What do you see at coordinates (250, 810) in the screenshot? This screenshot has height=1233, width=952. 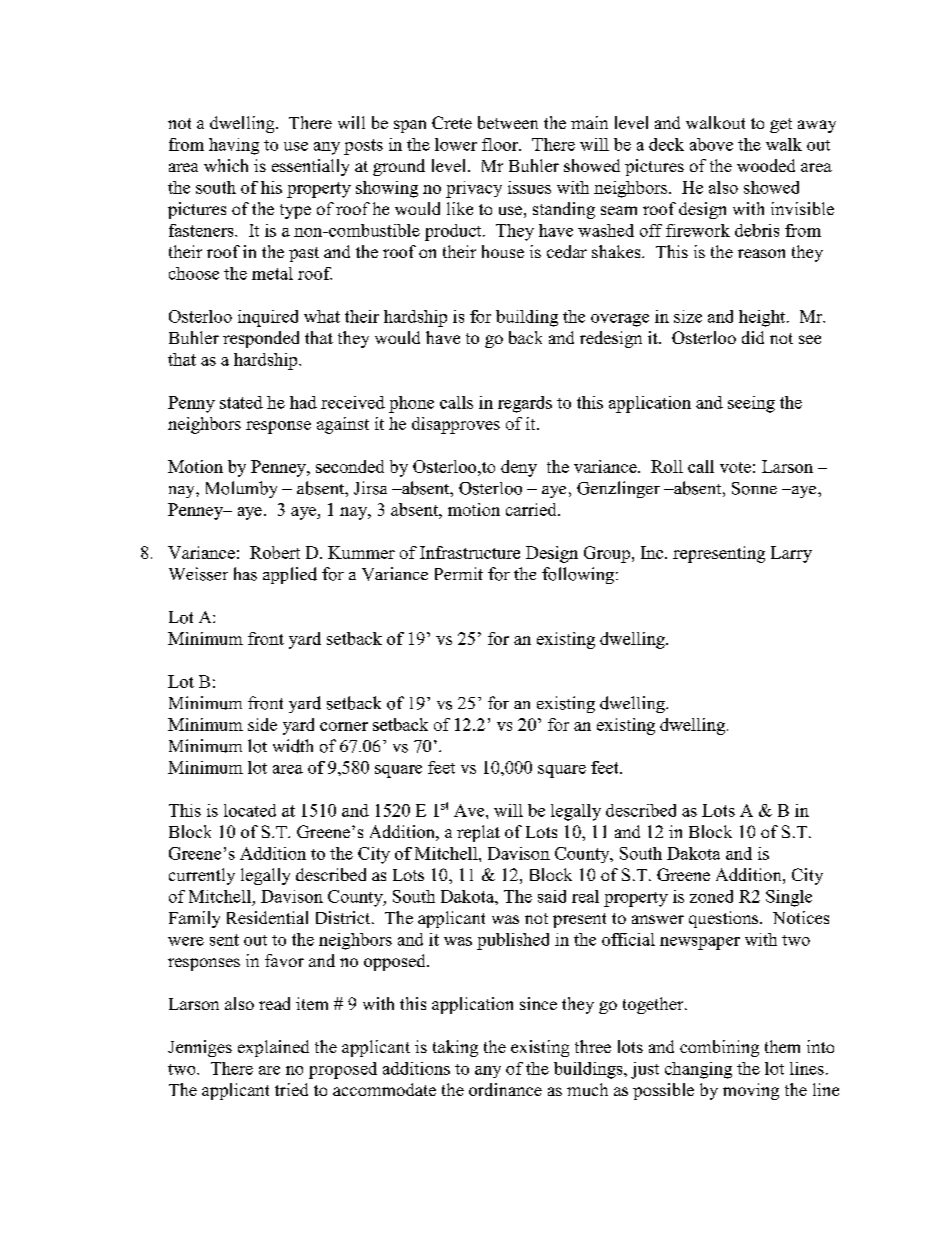 I see `located` at bounding box center [250, 810].
